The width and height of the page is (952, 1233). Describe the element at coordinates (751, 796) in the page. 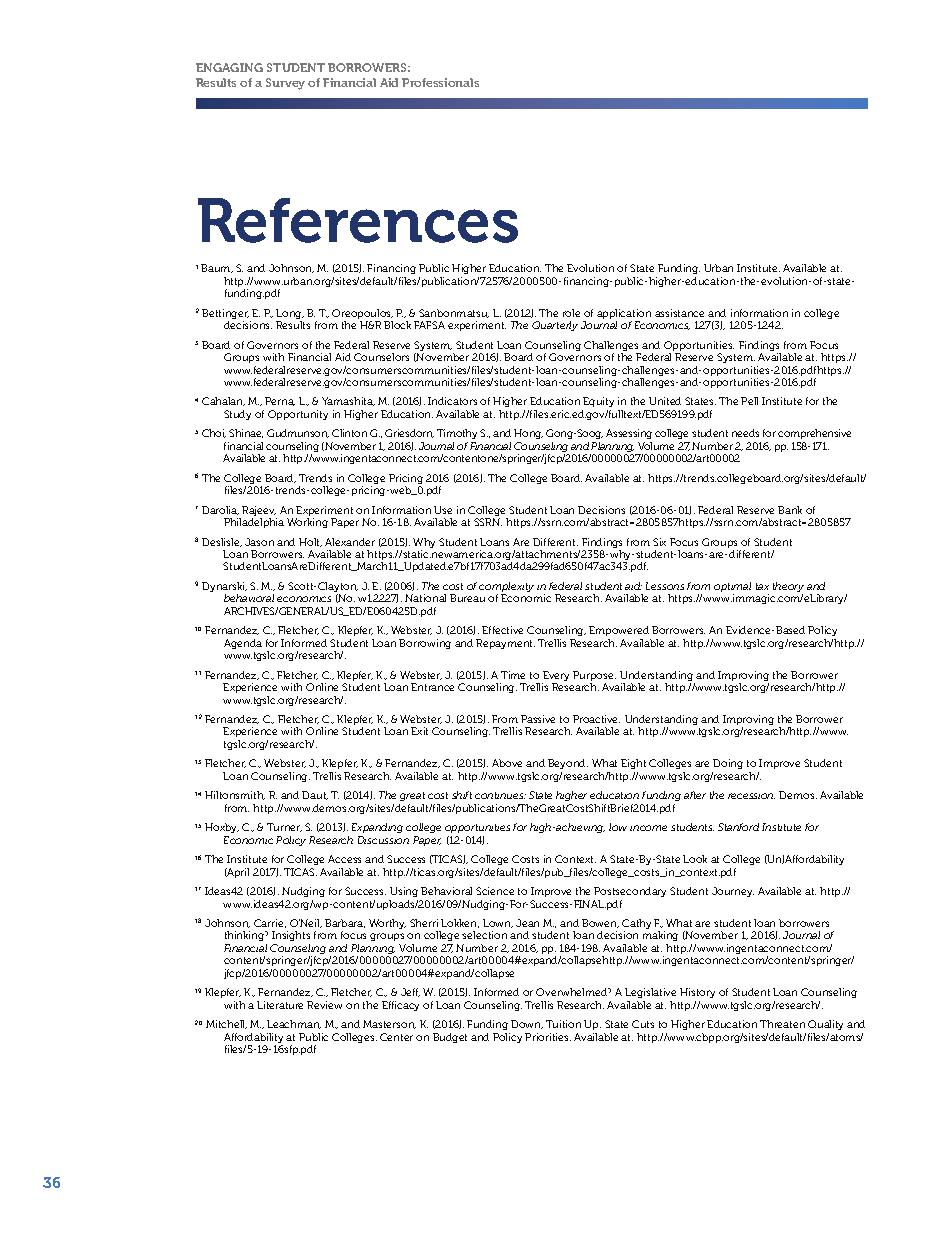

I see `recession` at that location.
